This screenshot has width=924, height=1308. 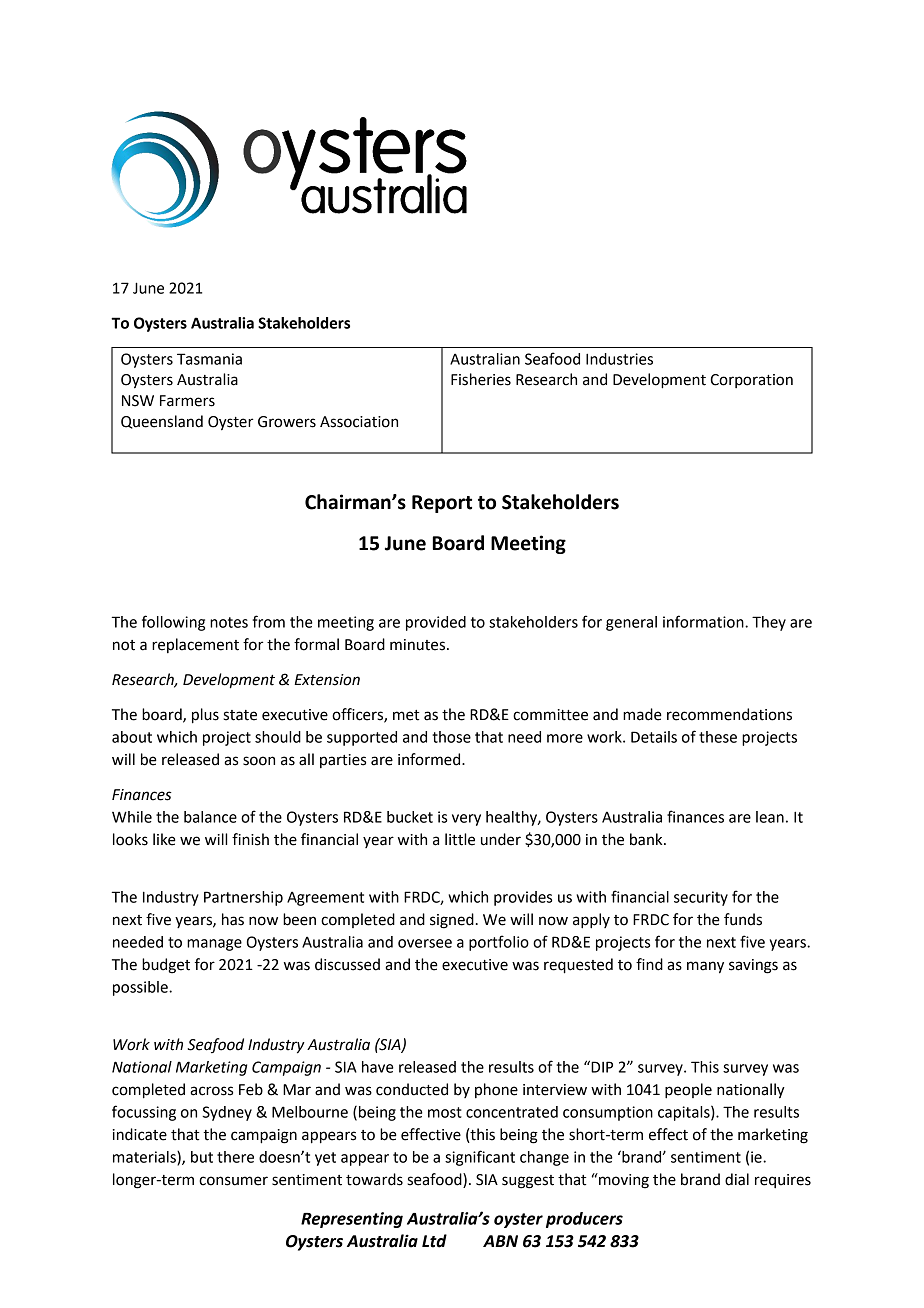 I want to click on Ltd, so click(x=434, y=1241).
